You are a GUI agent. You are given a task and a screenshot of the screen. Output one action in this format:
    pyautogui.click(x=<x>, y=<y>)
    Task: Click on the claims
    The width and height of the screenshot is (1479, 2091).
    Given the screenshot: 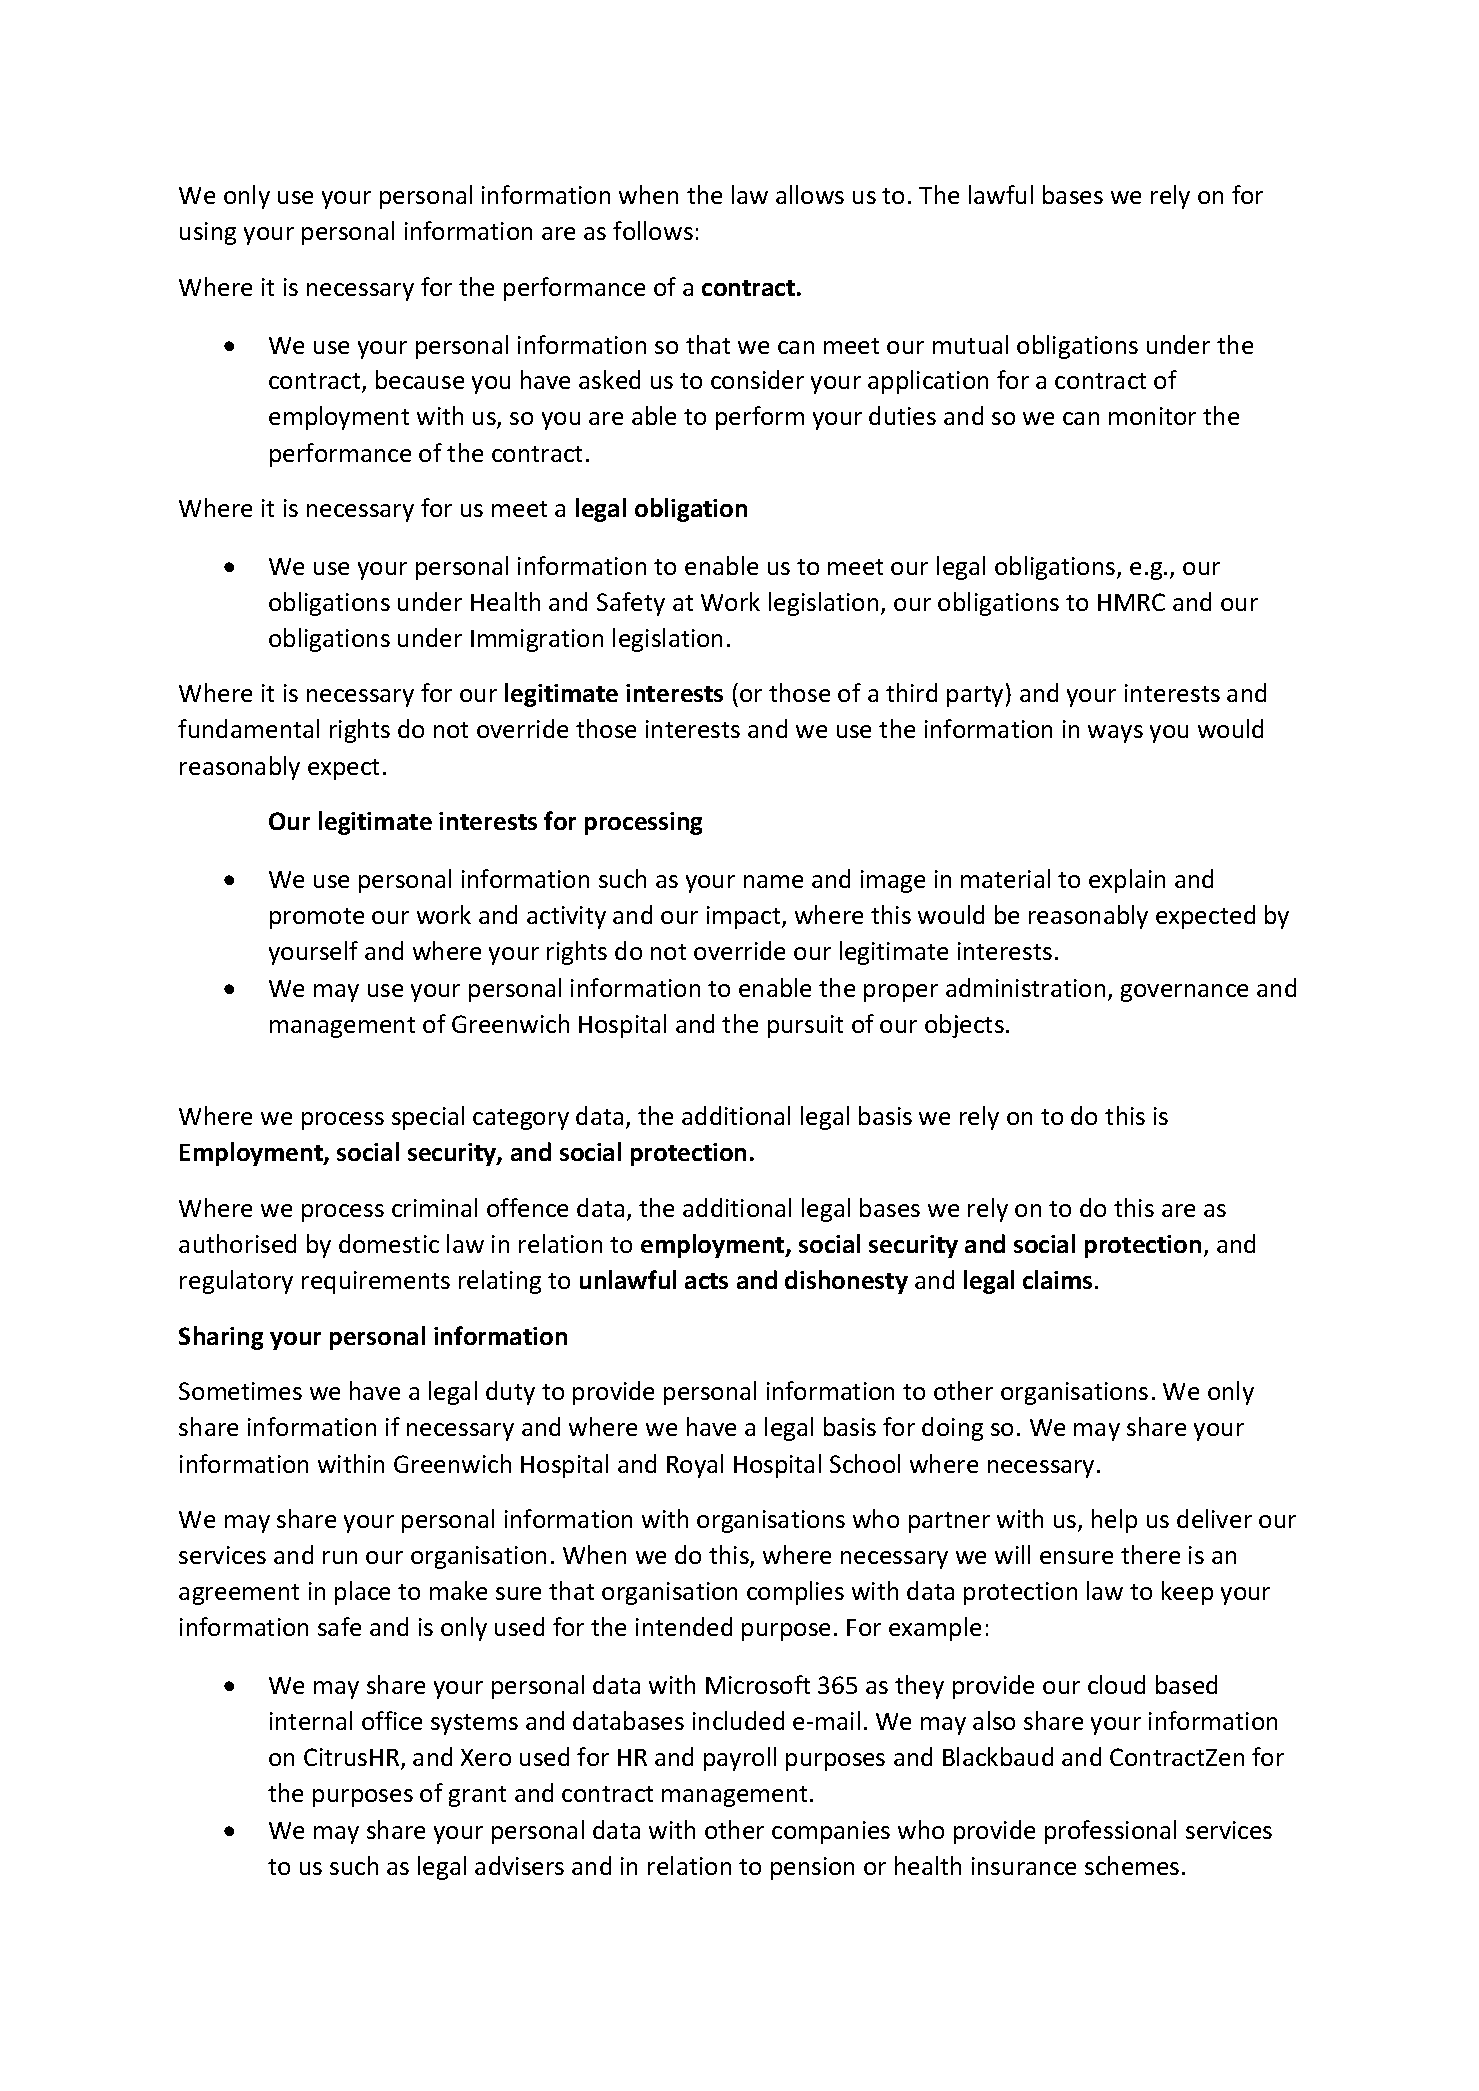 What is the action you would take?
    pyautogui.click(x=1057, y=1279)
